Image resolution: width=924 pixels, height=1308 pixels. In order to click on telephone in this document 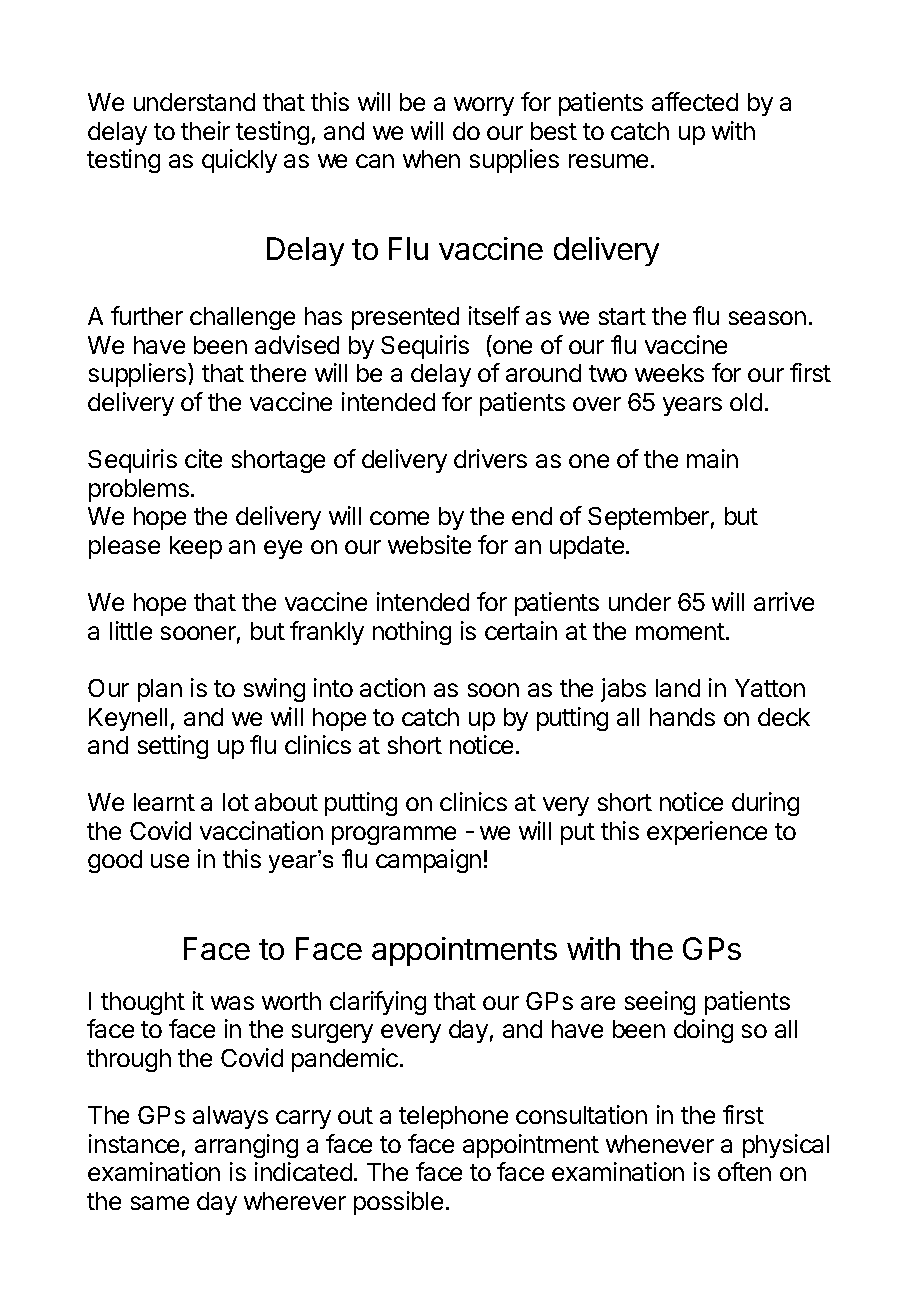, I will do `click(453, 1117)`.
